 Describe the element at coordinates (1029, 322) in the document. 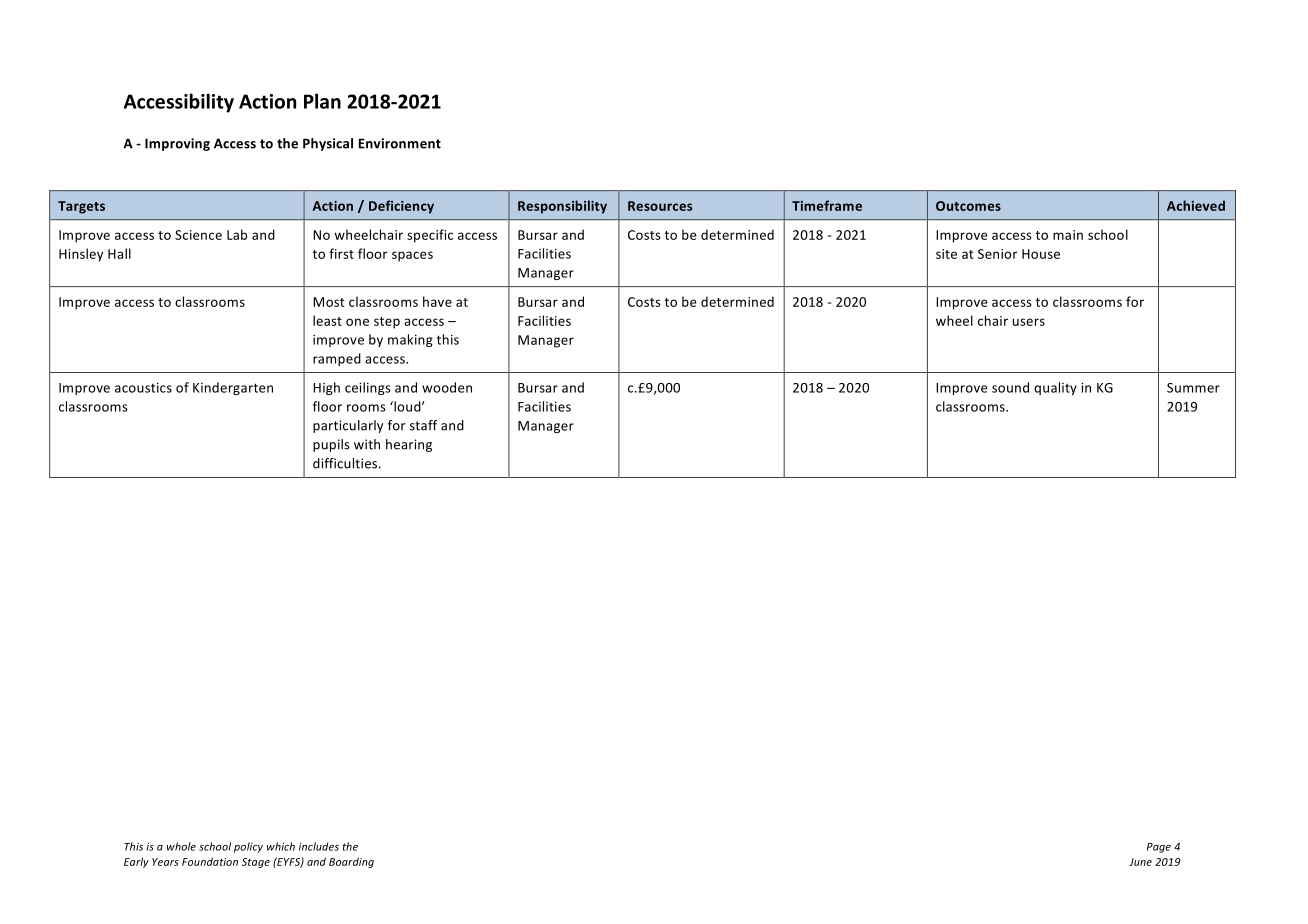

I see `users` at that location.
